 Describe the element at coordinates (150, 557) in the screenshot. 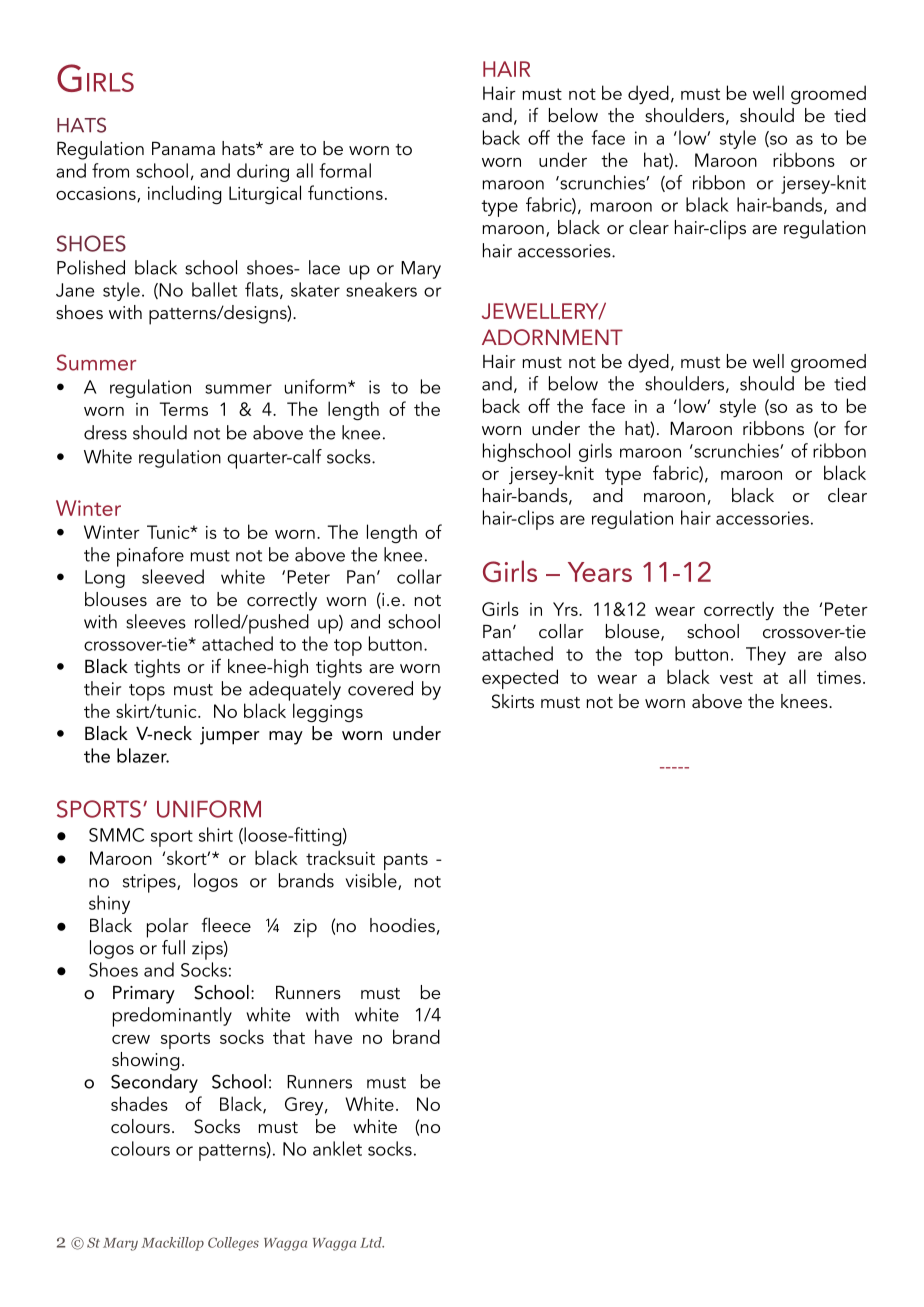

I see `pinafore` at that location.
